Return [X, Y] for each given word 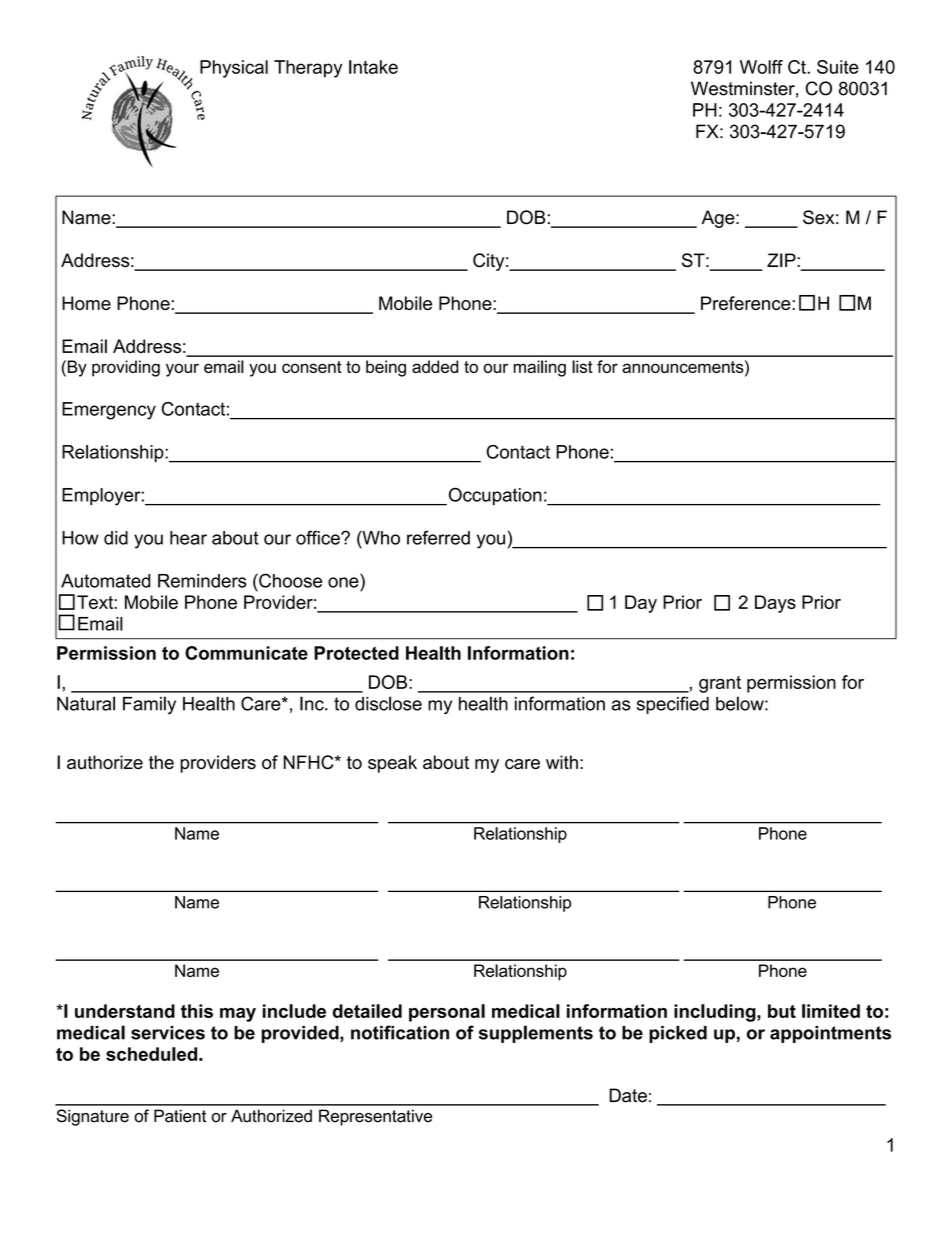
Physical [234, 69]
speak [392, 764]
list [582, 366]
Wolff [761, 67]
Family [149, 705]
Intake [373, 67]
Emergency [109, 411]
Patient [180, 1116]
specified [673, 705]
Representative [375, 1117]
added [435, 366]
